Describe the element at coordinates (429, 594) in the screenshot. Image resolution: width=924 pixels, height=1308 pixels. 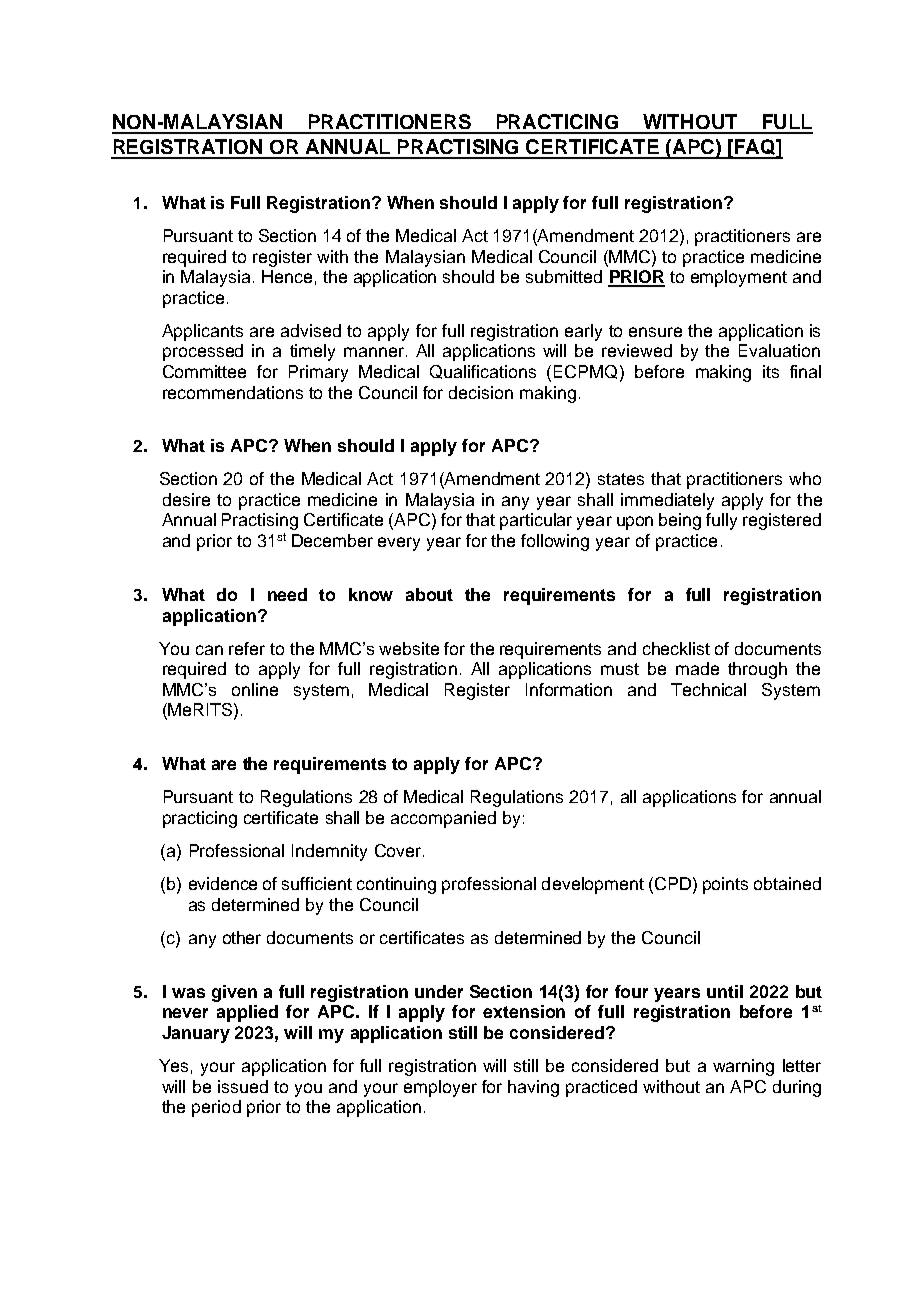
I see `about` at that location.
